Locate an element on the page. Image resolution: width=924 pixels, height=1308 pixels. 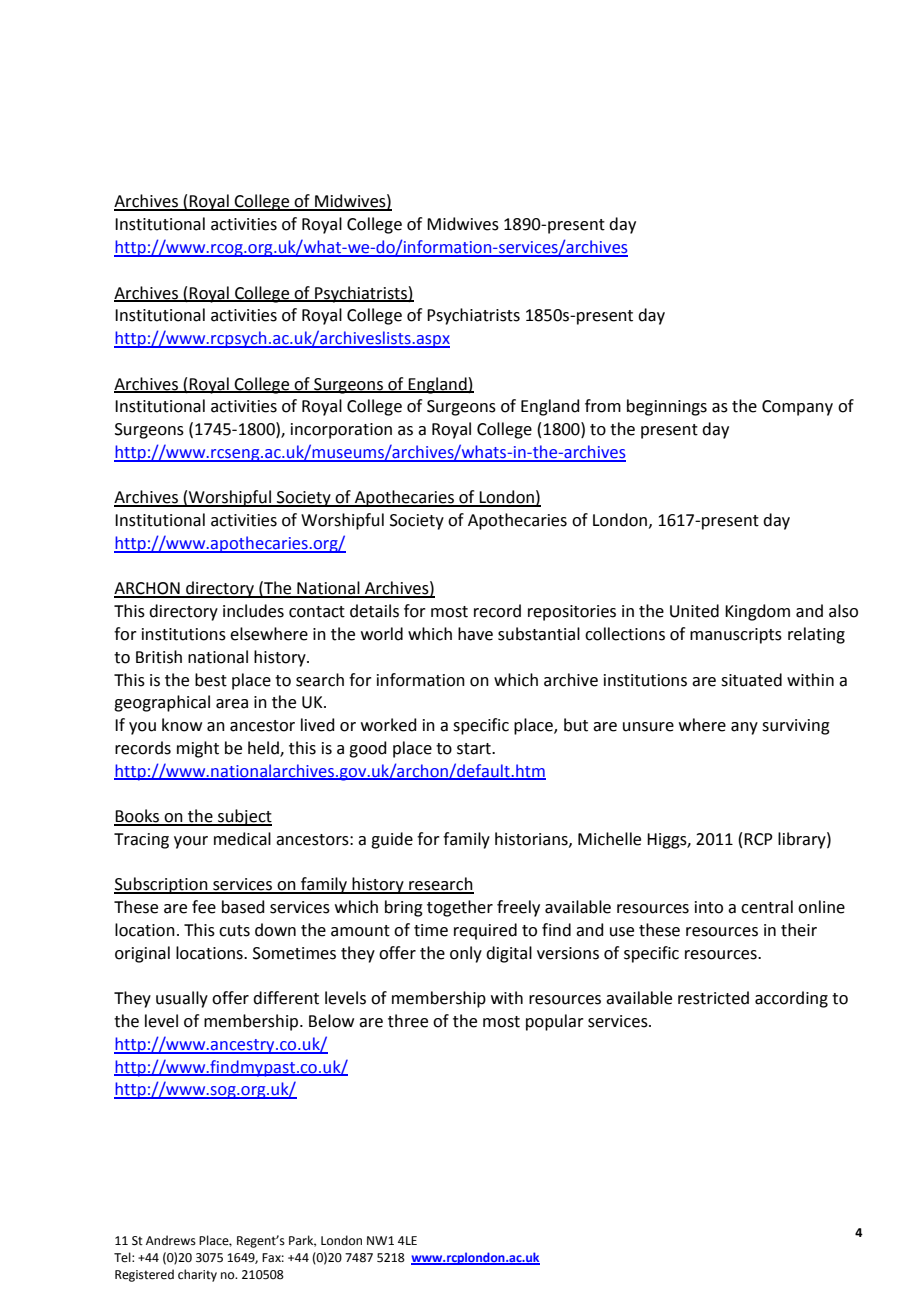
Andrews is located at coordinates (171, 1240).
